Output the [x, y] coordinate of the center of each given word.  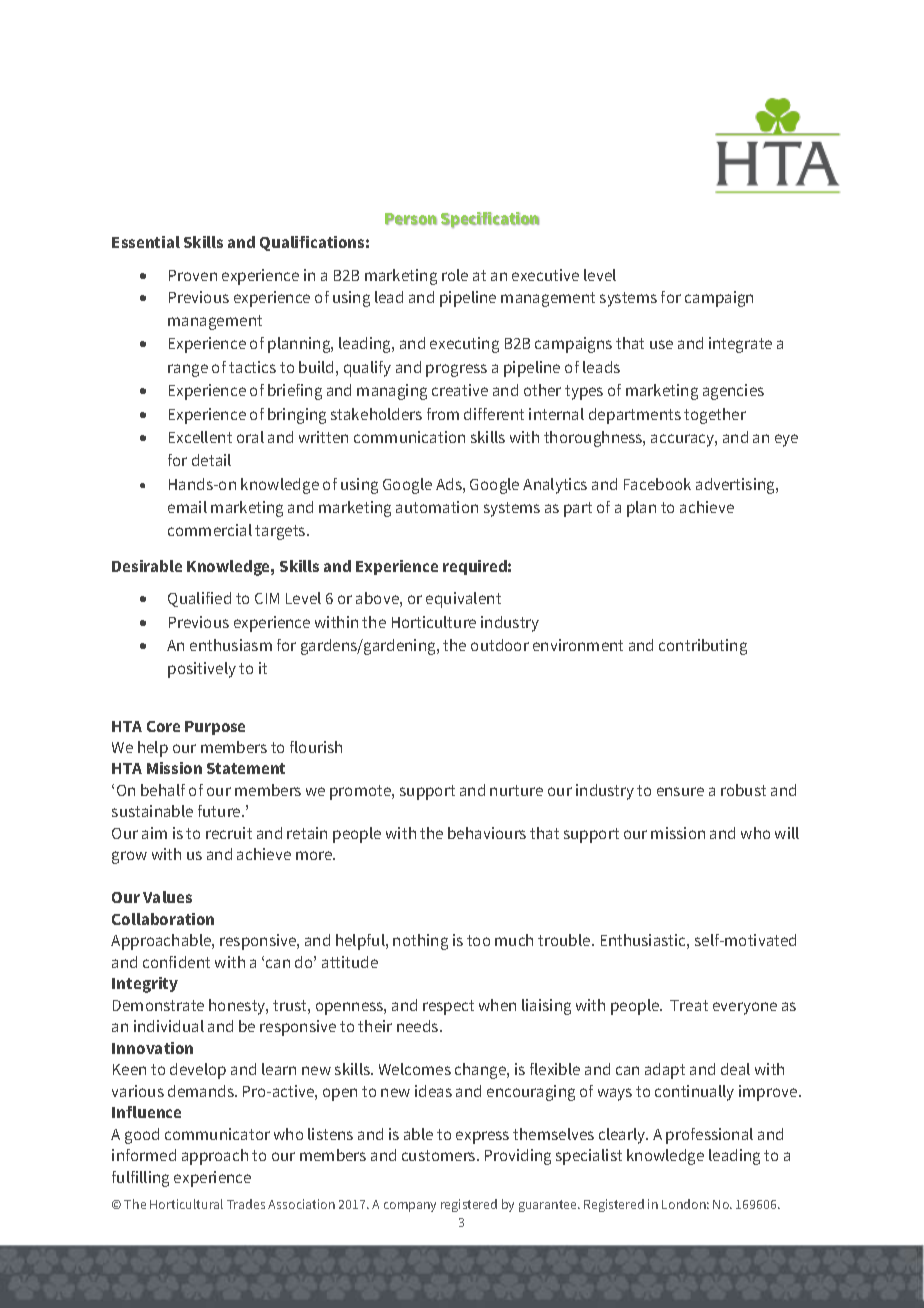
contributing [703, 647]
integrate [740, 345]
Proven [193, 275]
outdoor [500, 645]
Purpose [215, 728]
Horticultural [186, 1204]
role [455, 275]
